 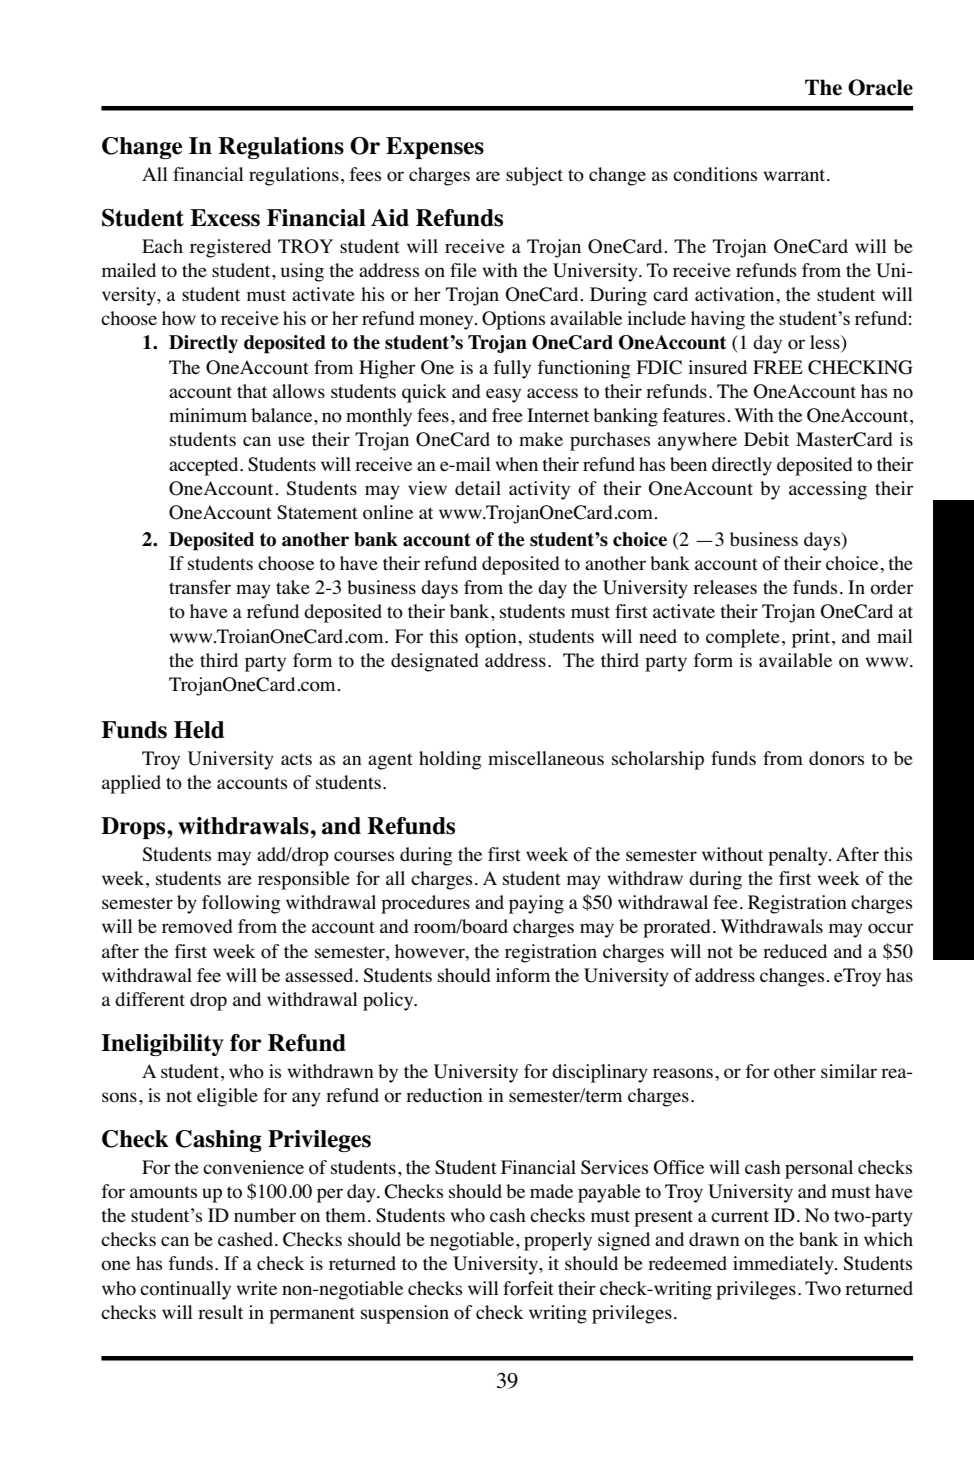 What do you see at coordinates (536, 904) in the screenshot?
I see `paying` at bounding box center [536, 904].
